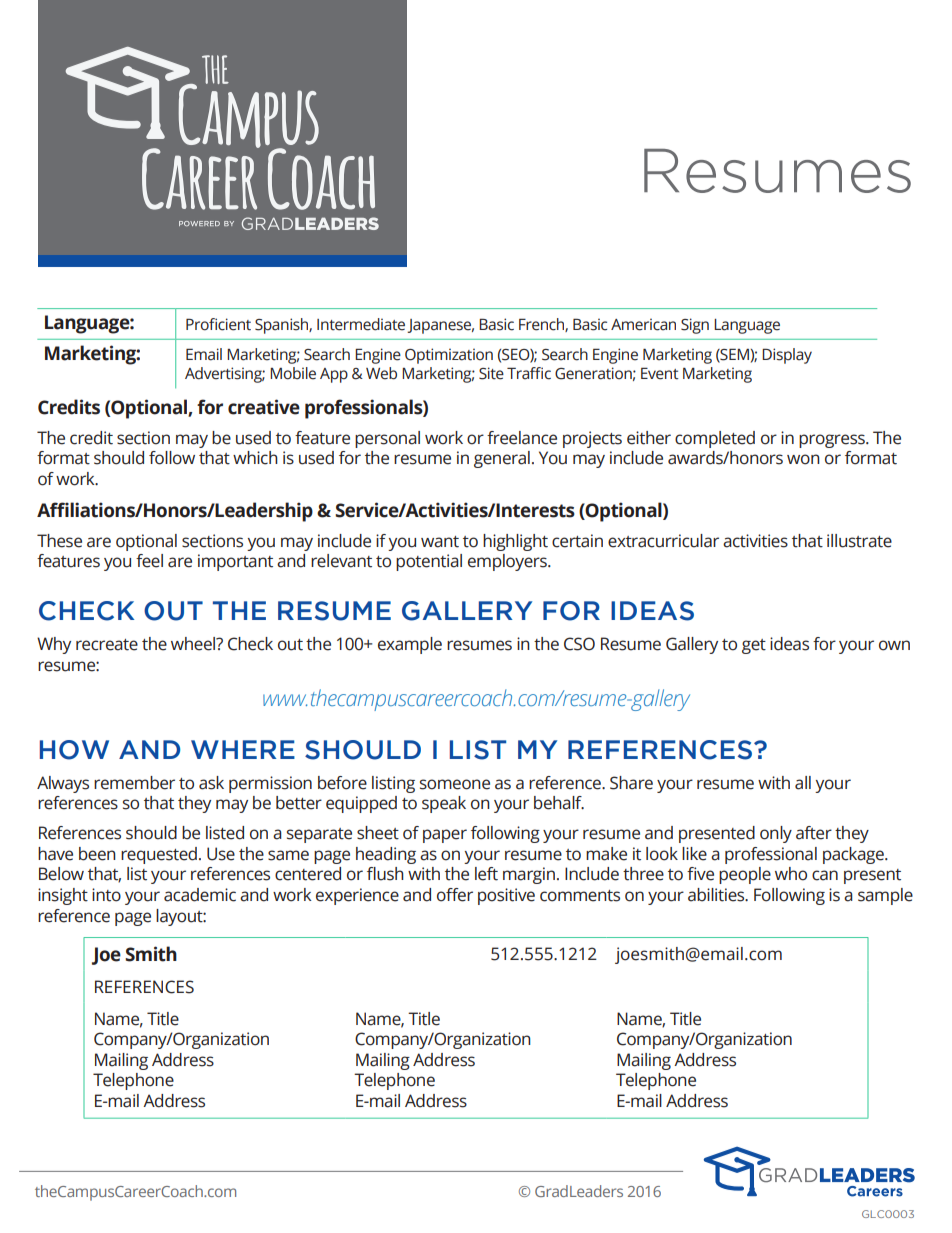 The image size is (952, 1233). Describe the element at coordinates (200, 895) in the screenshot. I see `academic` at that location.
